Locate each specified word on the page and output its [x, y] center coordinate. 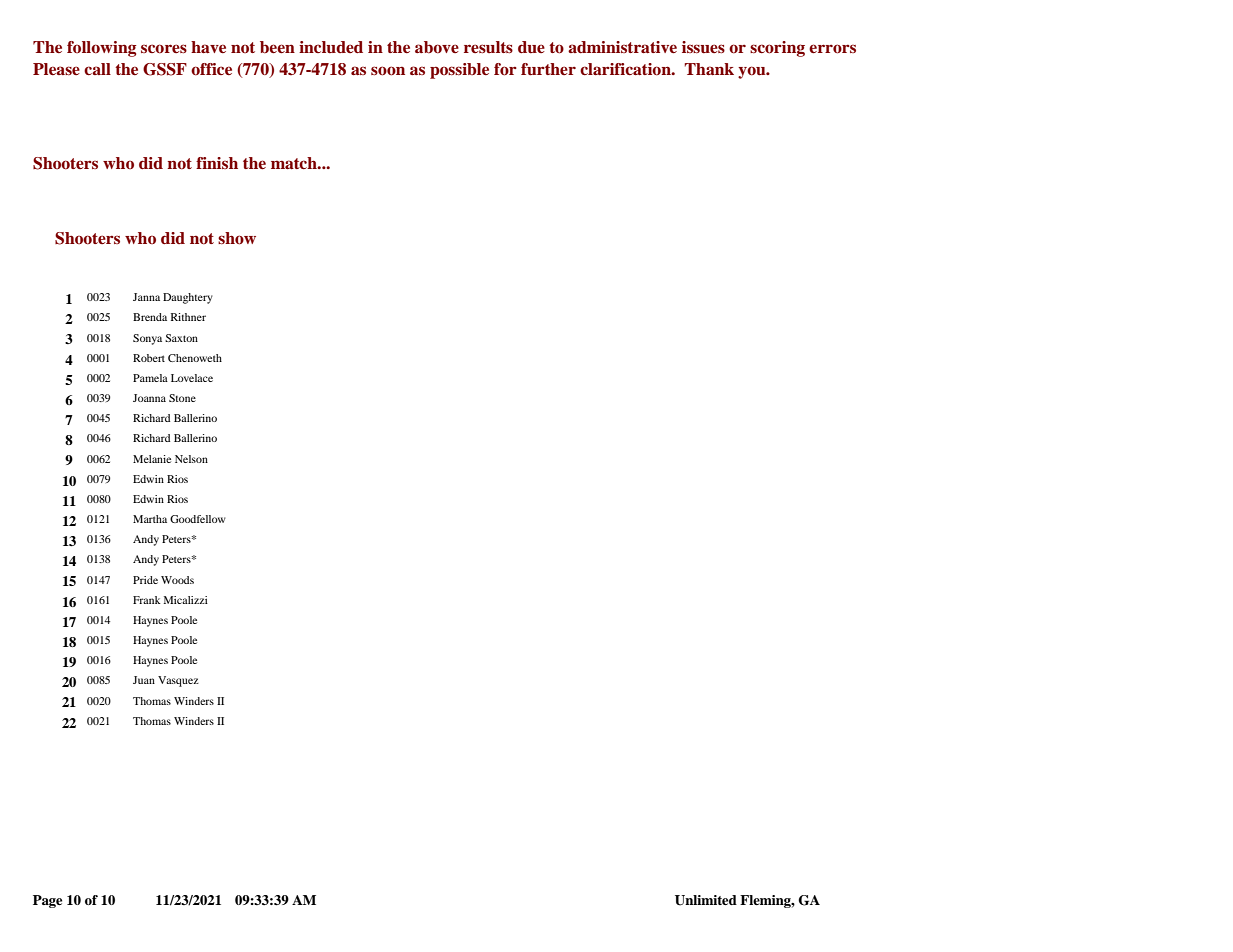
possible [459, 71]
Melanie [152, 459]
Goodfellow [198, 519]
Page [47, 901]
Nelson [191, 459]
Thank [709, 69]
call [97, 69]
